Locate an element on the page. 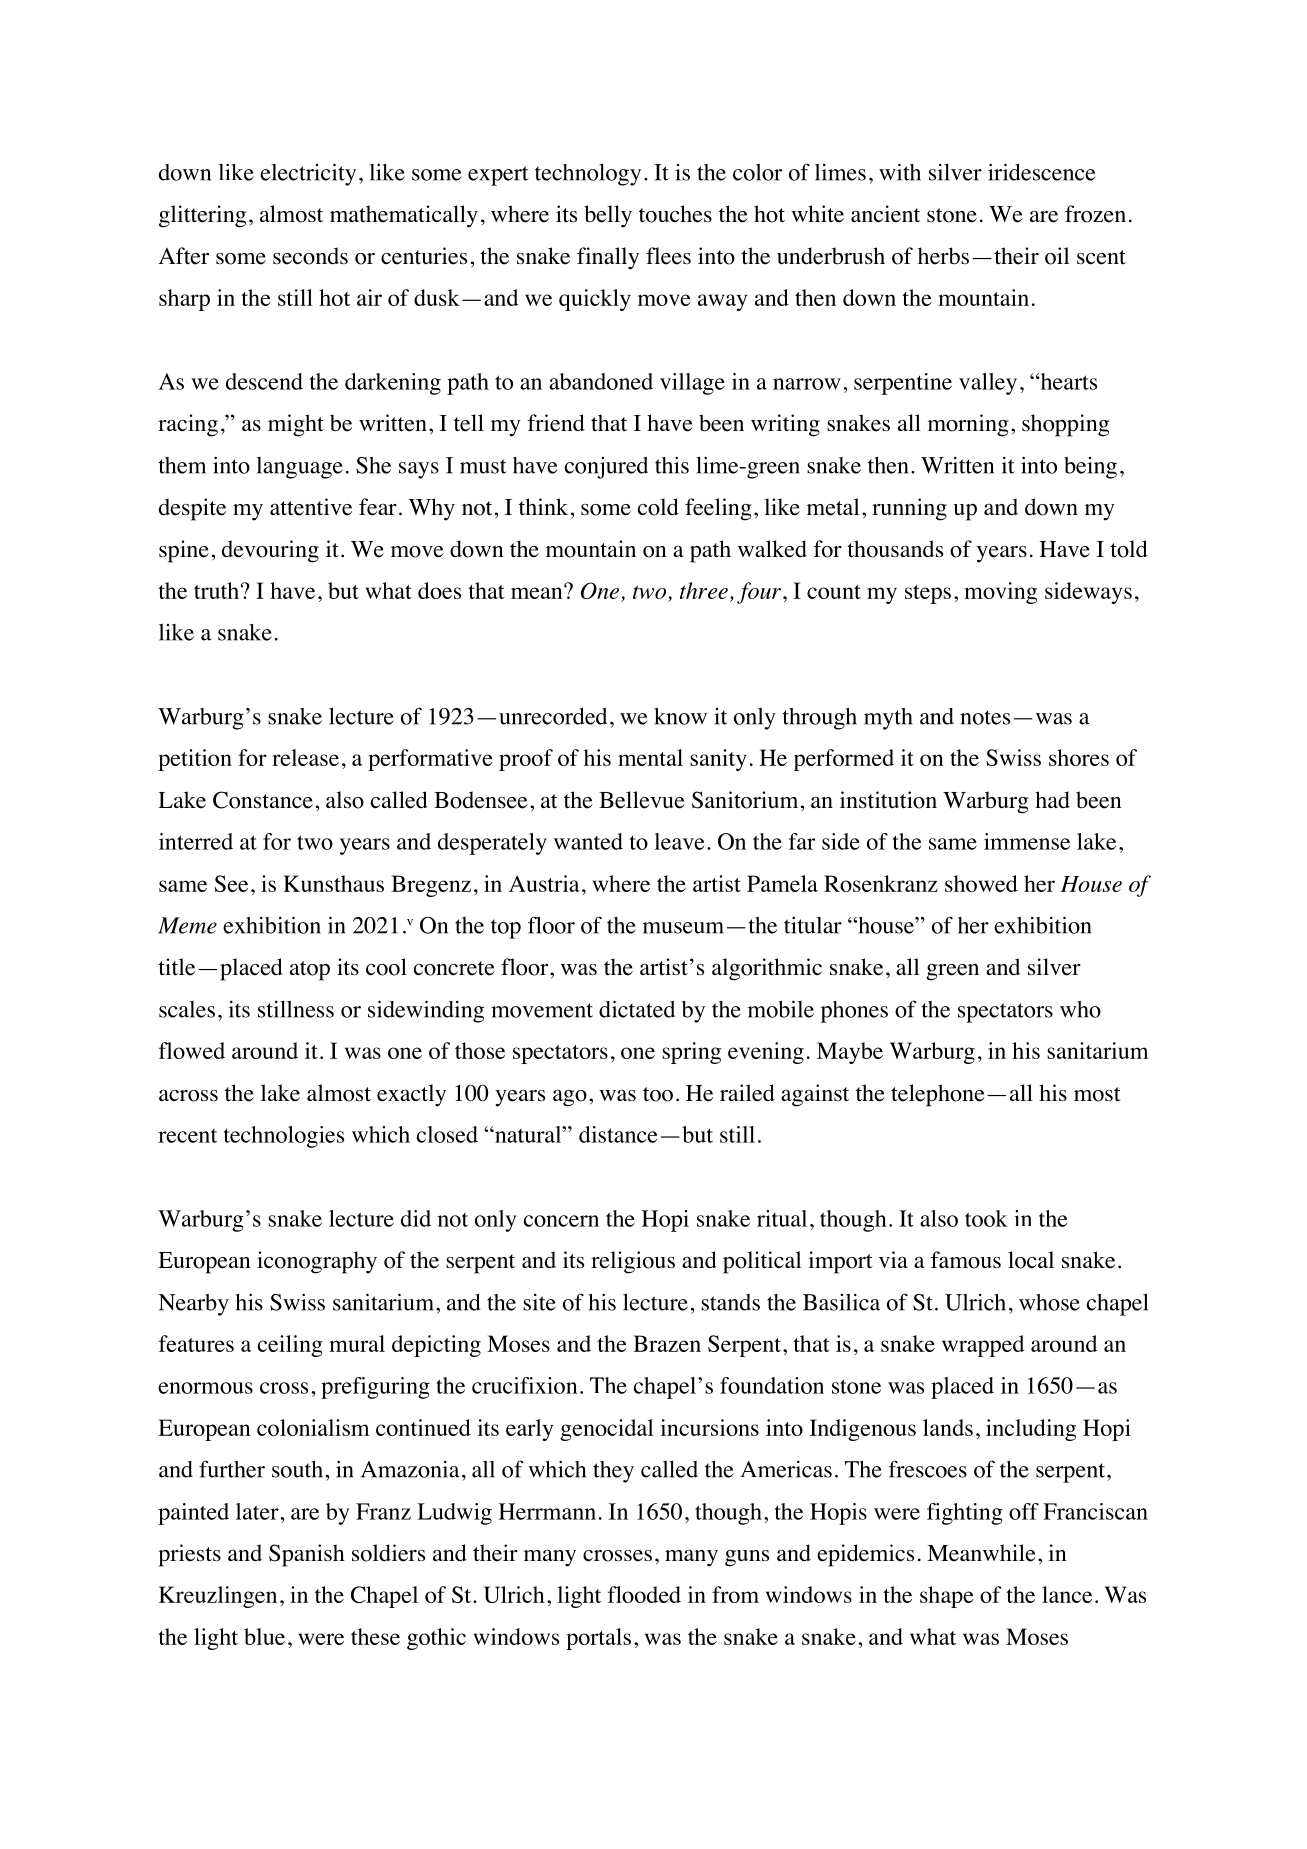 This image has height=1849, width=1307. three is located at coordinates (704, 590).
